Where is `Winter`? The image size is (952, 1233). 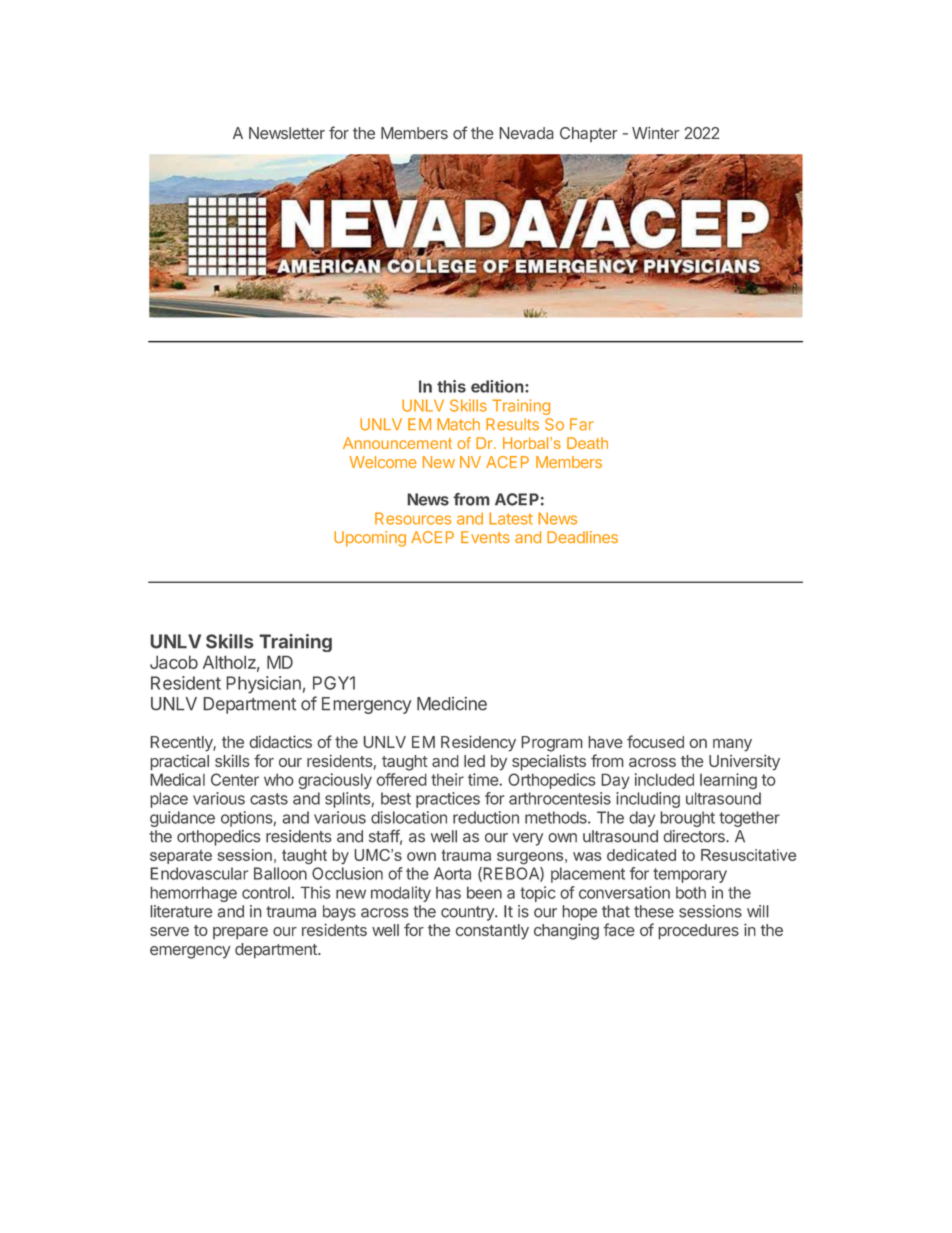 Winter is located at coordinates (655, 133).
